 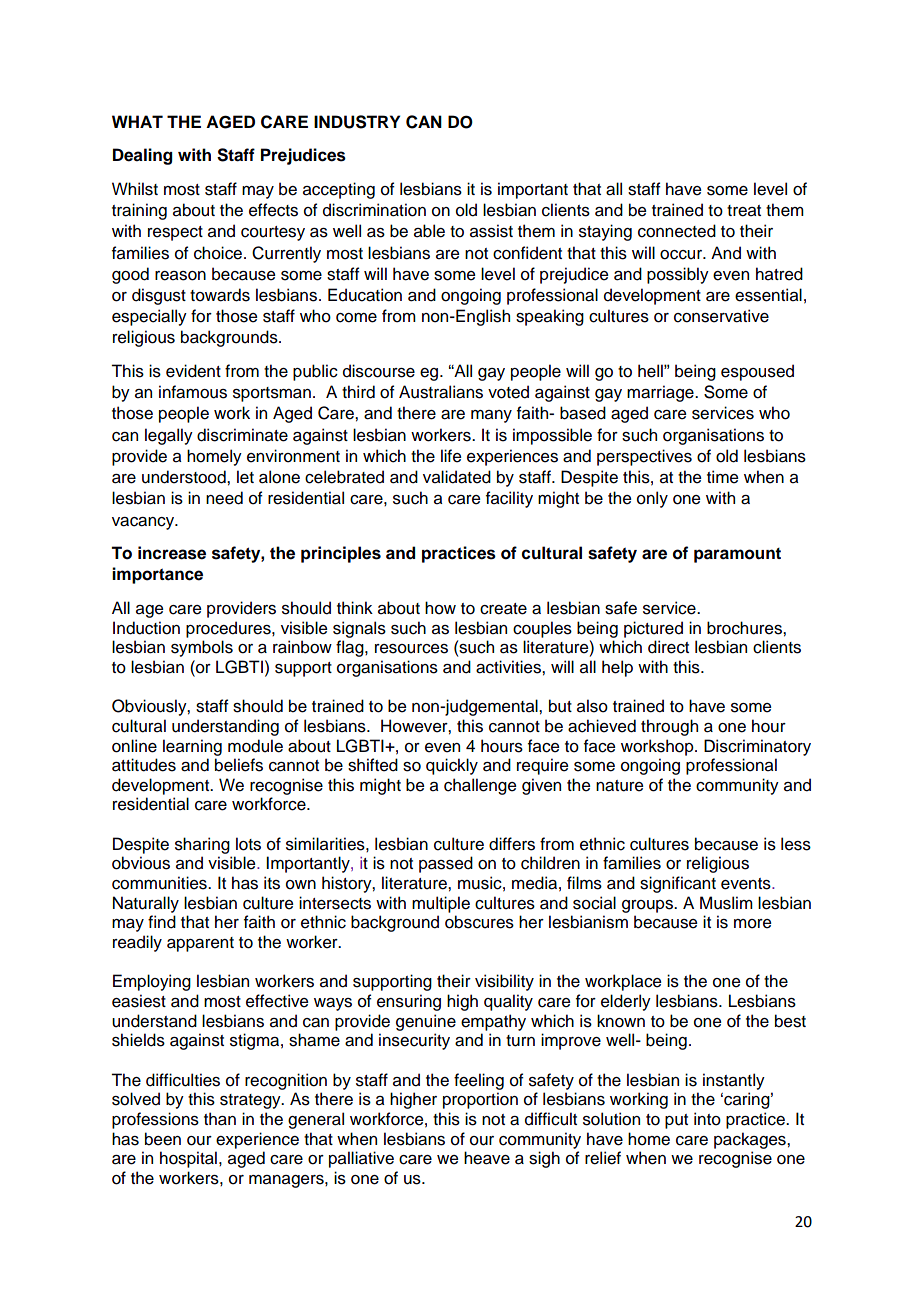 I want to click on quickly, so click(x=452, y=766).
